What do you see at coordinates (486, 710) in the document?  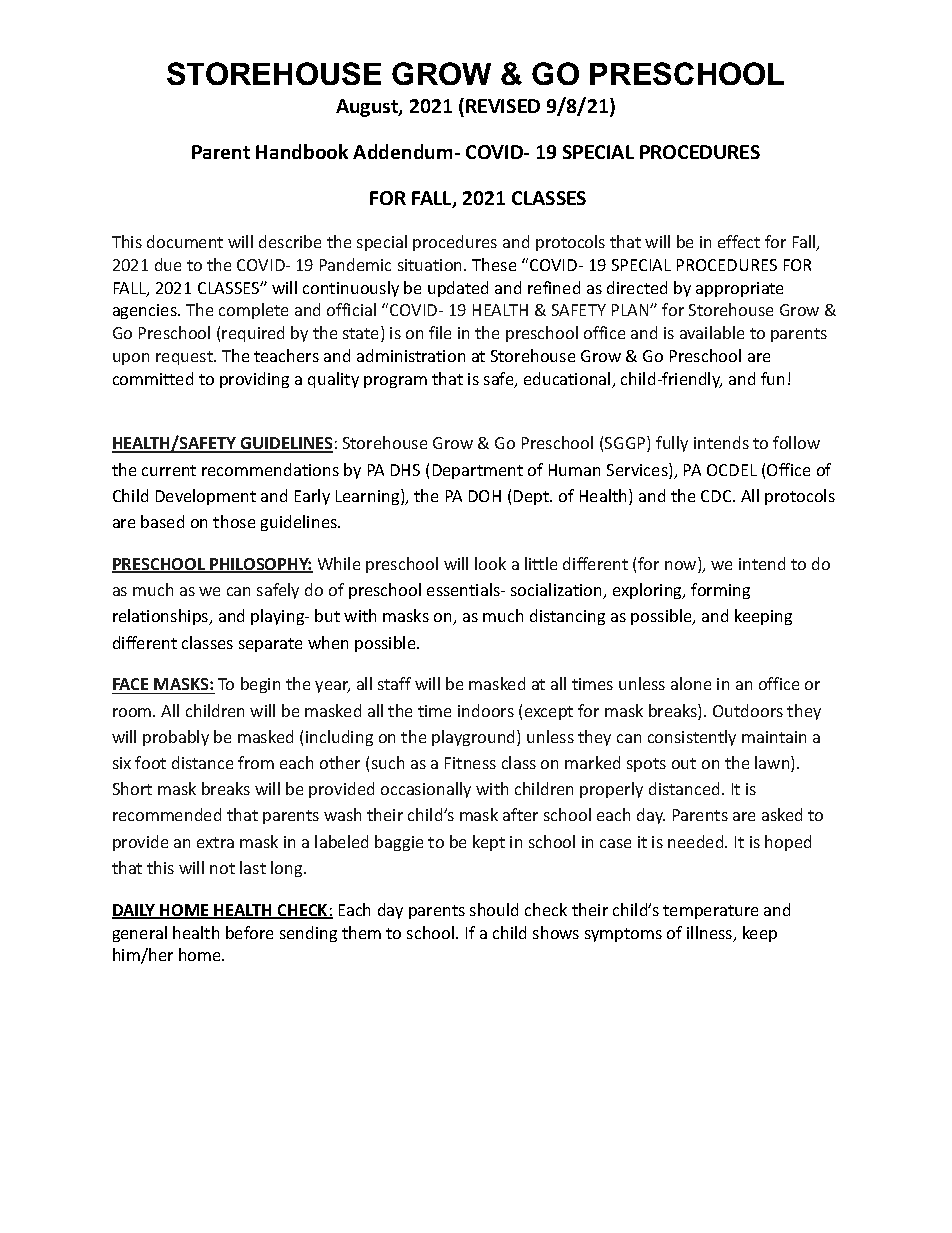 I see `indoors` at bounding box center [486, 710].
